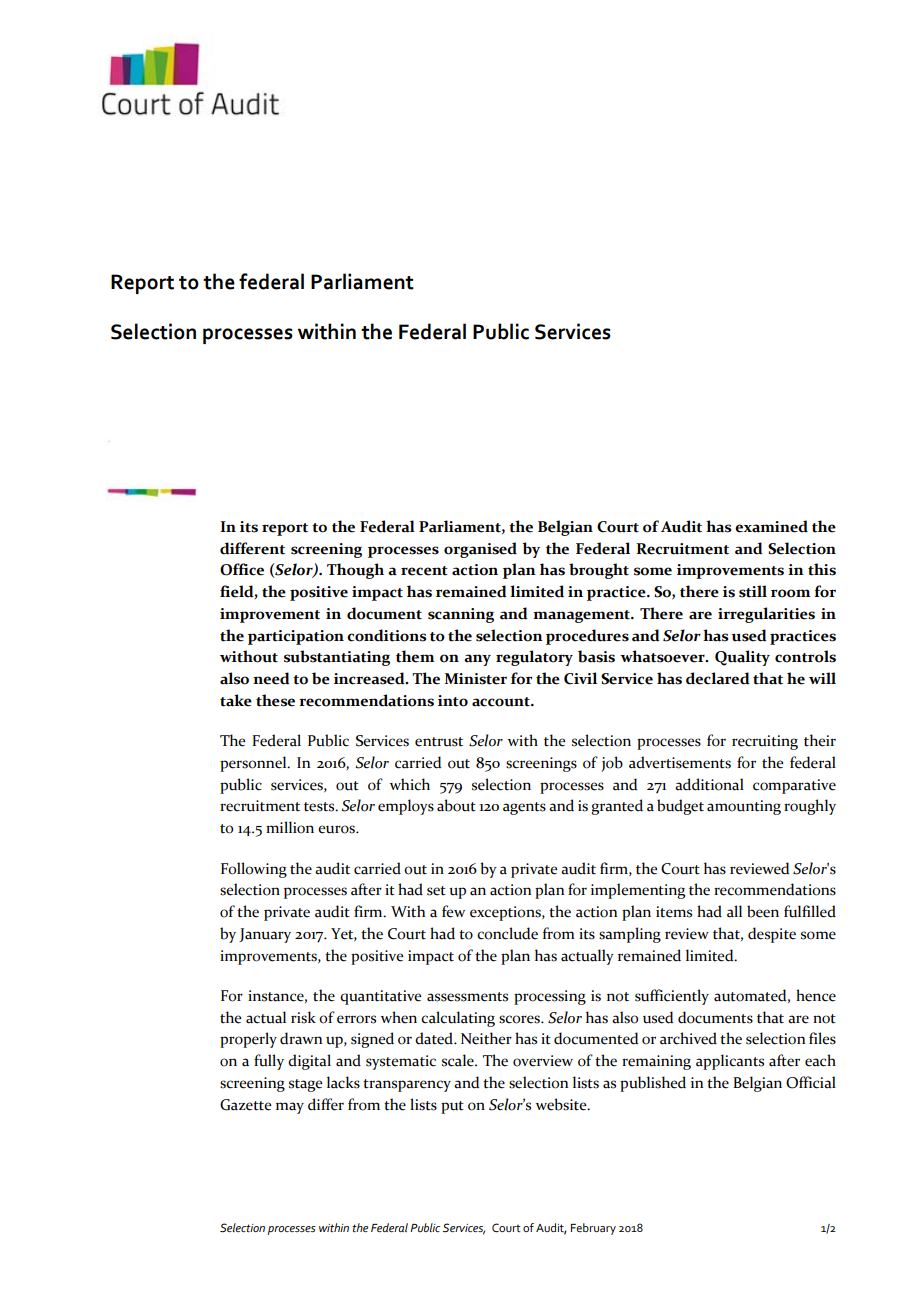  Describe the element at coordinates (480, 550) in the screenshot. I see `organised` at that location.
